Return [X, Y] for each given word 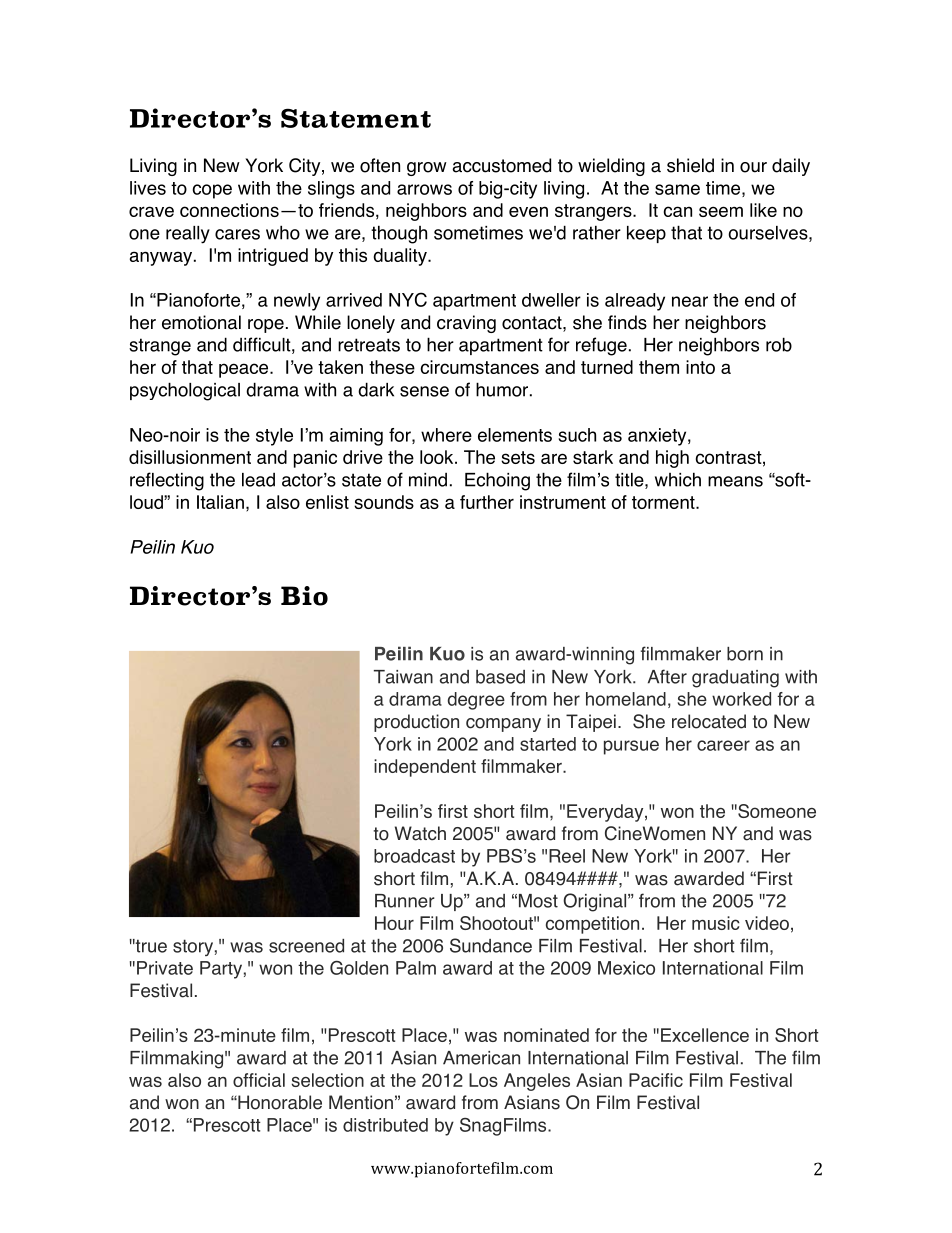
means [735, 481]
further [487, 502]
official [259, 1080]
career [723, 745]
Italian [220, 502]
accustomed [501, 165]
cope [212, 191]
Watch [420, 833]
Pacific [656, 1080]
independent [425, 768]
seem [721, 211]
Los [483, 1080]
